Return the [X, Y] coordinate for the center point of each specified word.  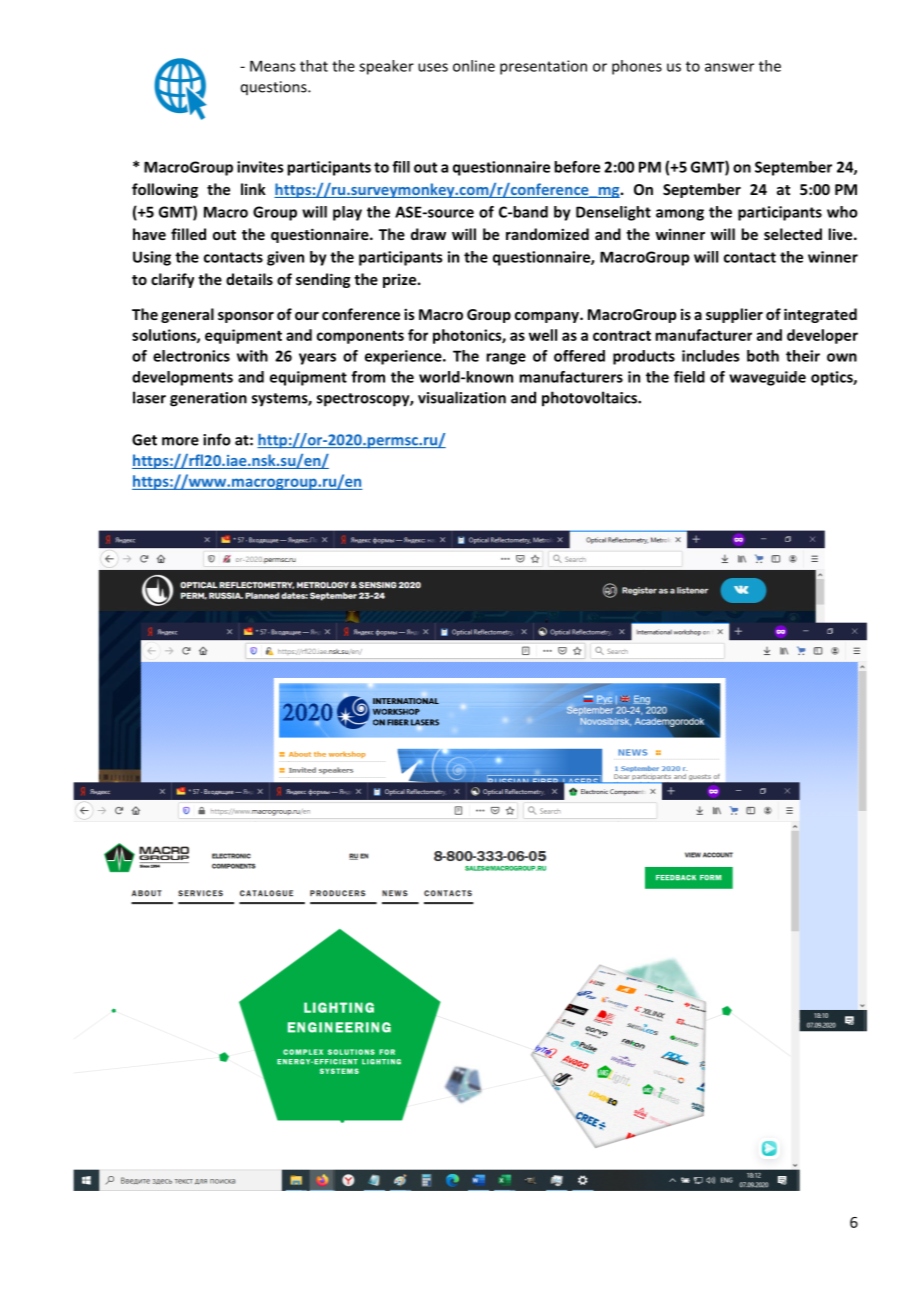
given [285, 258]
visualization [462, 397]
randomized [547, 234]
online [474, 66]
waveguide [767, 378]
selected [793, 234]
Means [272, 66]
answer [729, 67]
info [217, 439]
